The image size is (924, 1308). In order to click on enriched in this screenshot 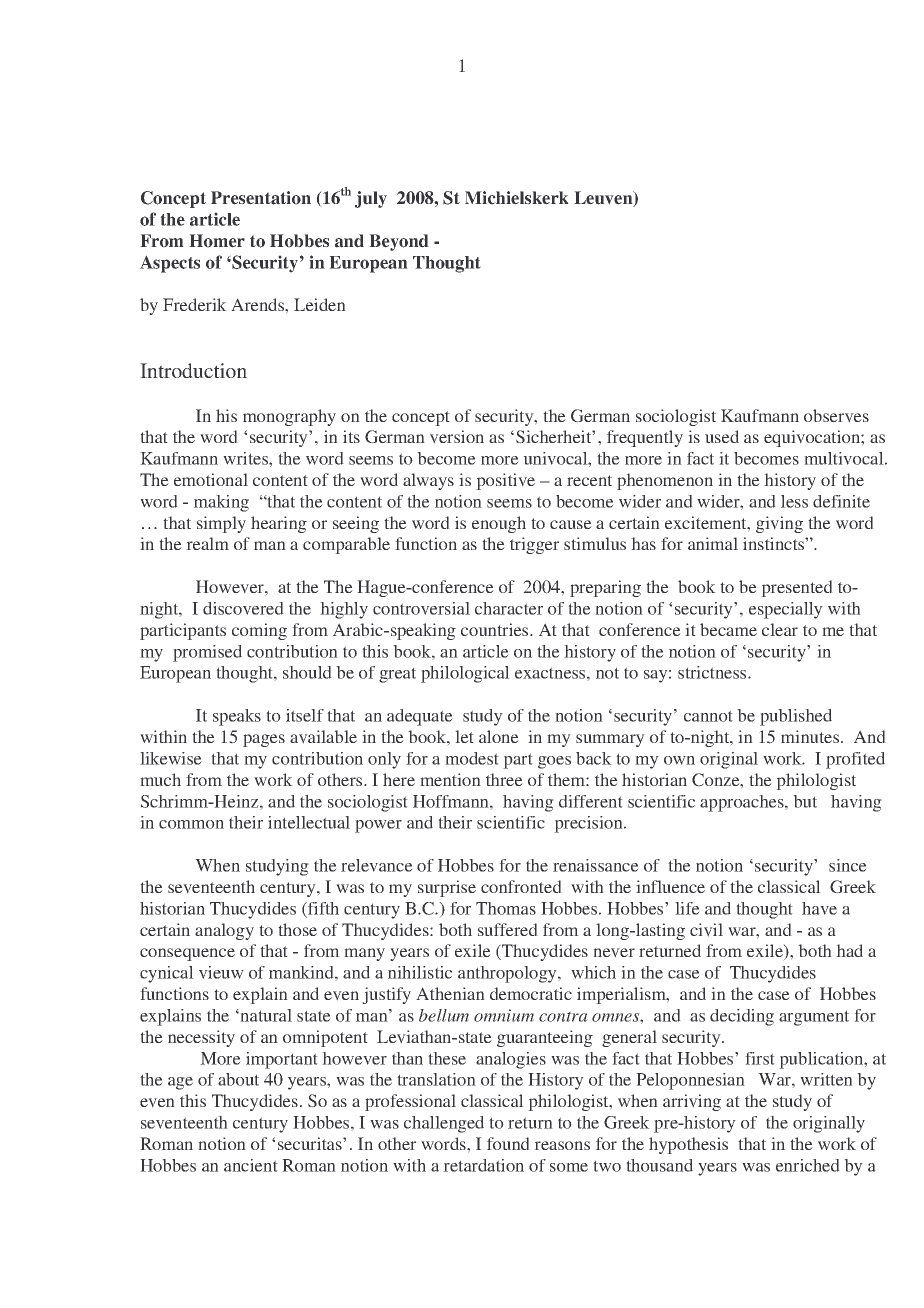, I will do `click(808, 1165)`.
